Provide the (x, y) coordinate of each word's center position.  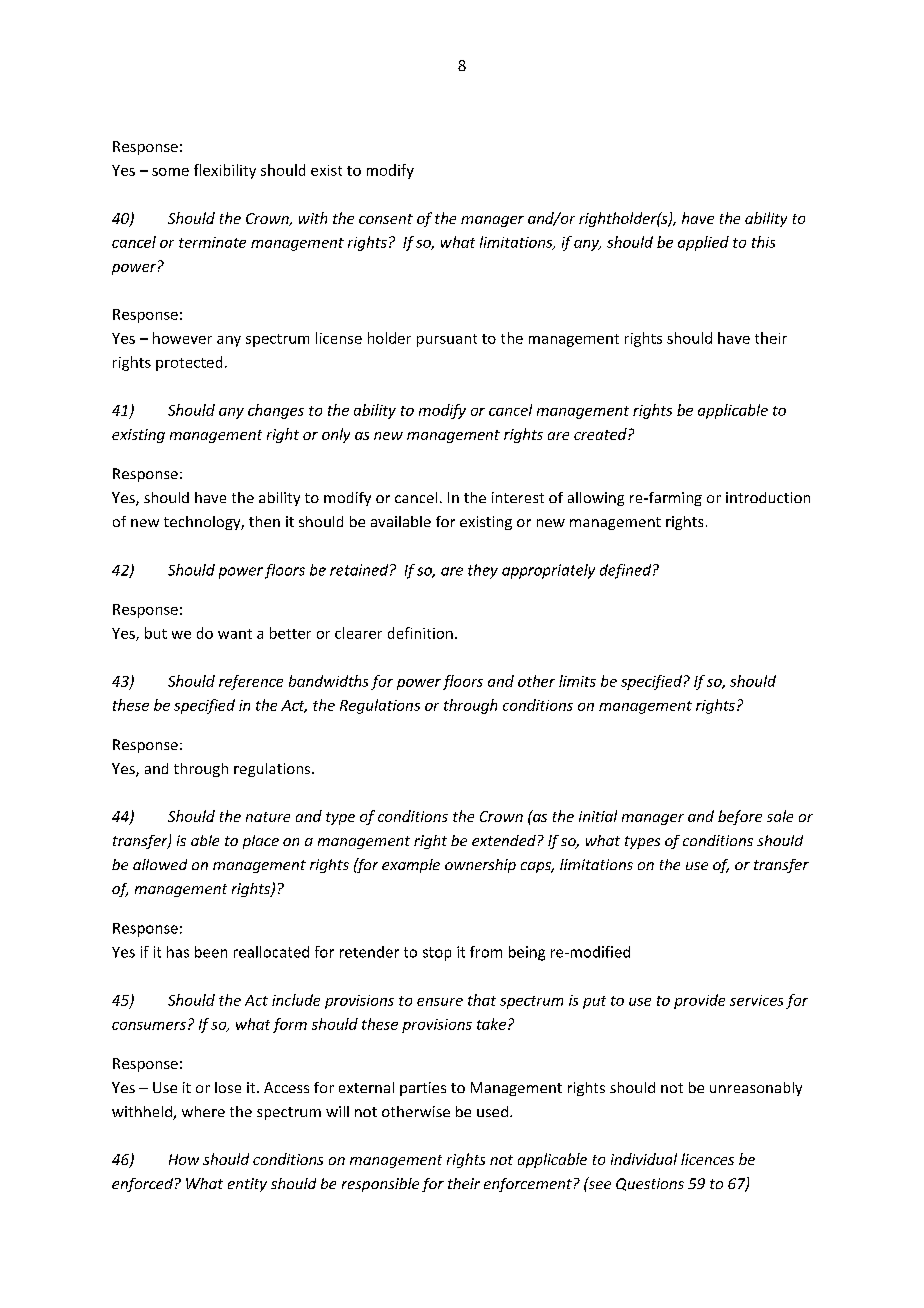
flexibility (225, 171)
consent (386, 219)
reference (251, 682)
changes (276, 411)
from (486, 952)
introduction (768, 497)
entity (247, 1185)
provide (699, 1001)
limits (577, 681)
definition (420, 633)
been (211, 952)
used (492, 1111)
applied (703, 243)
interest (518, 497)
